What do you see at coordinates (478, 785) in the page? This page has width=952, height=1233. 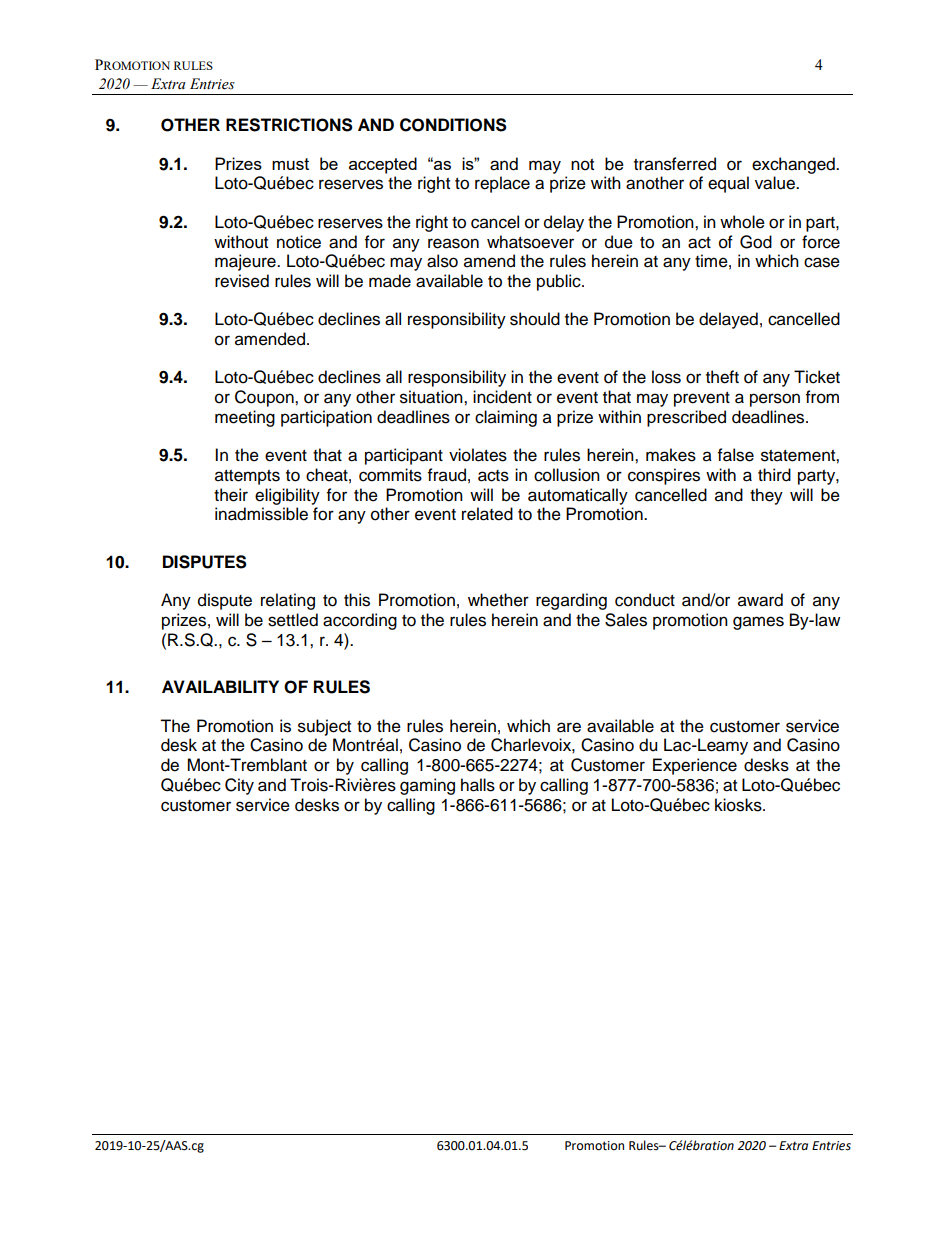 I see `halls` at bounding box center [478, 785].
